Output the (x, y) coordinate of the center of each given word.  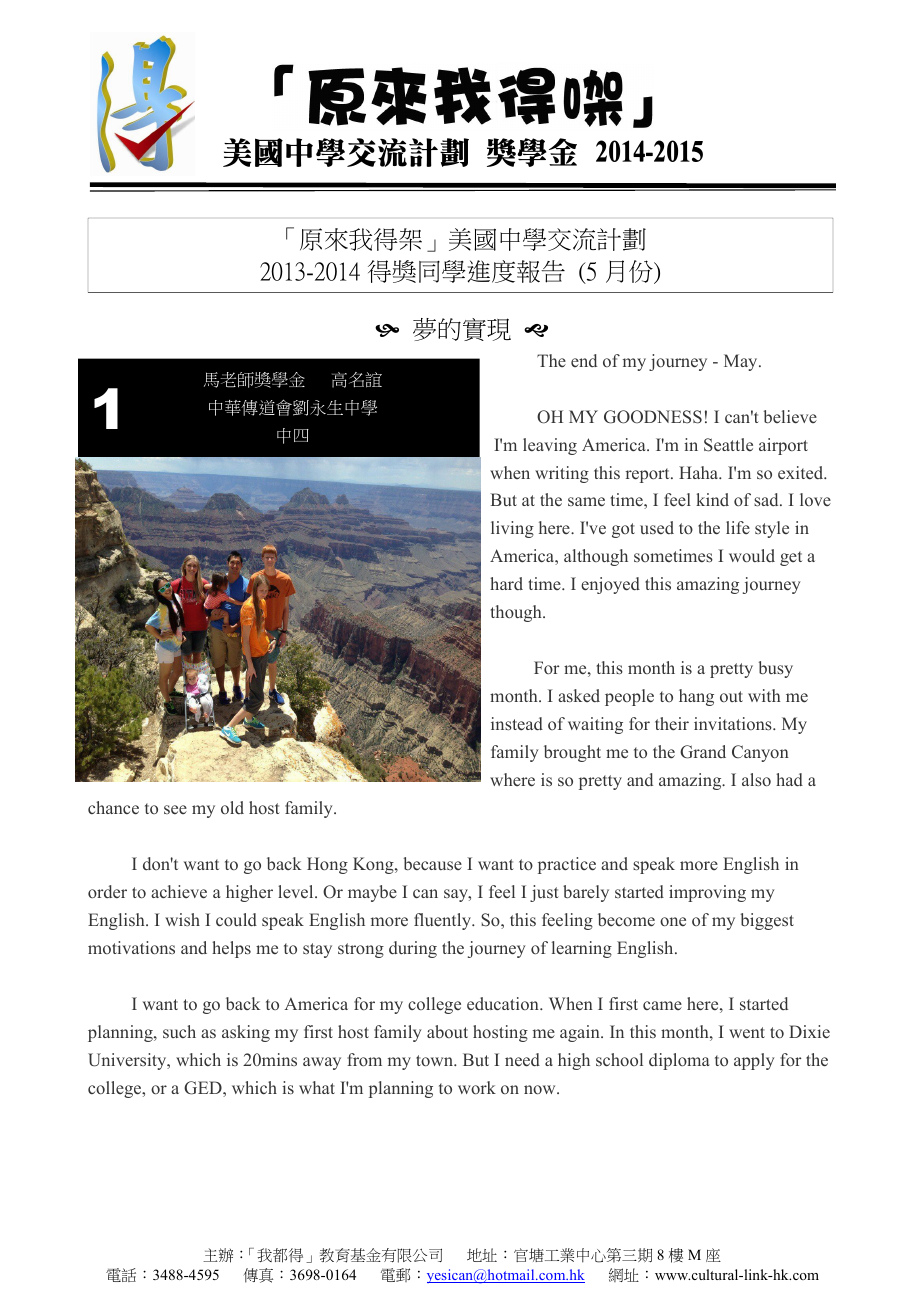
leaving (550, 446)
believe (790, 417)
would (752, 555)
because (433, 864)
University (128, 1061)
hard (506, 583)
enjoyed (610, 585)
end (584, 360)
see (175, 809)
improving (707, 893)
